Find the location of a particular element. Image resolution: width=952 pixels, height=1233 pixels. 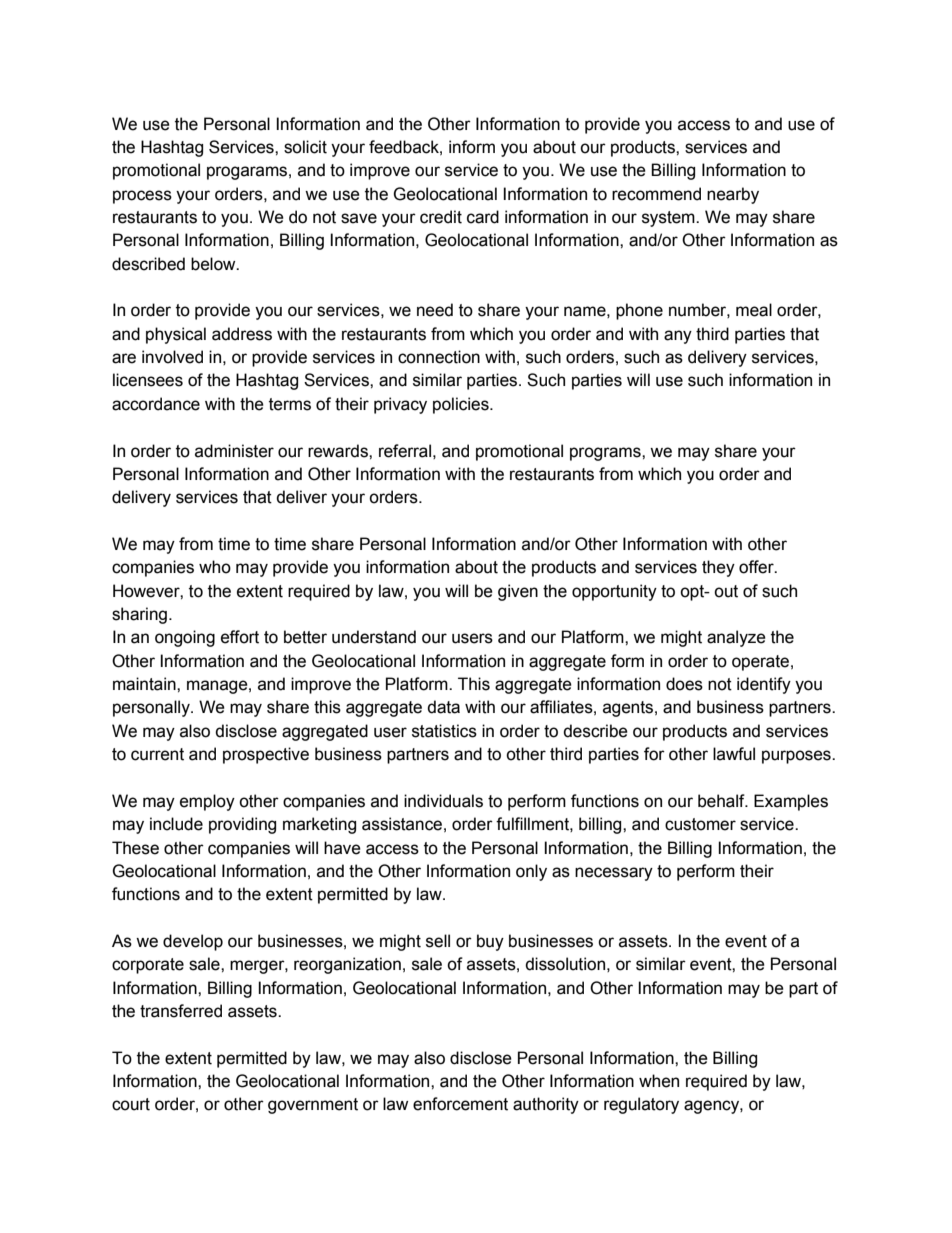

individuals is located at coordinates (443, 801).
